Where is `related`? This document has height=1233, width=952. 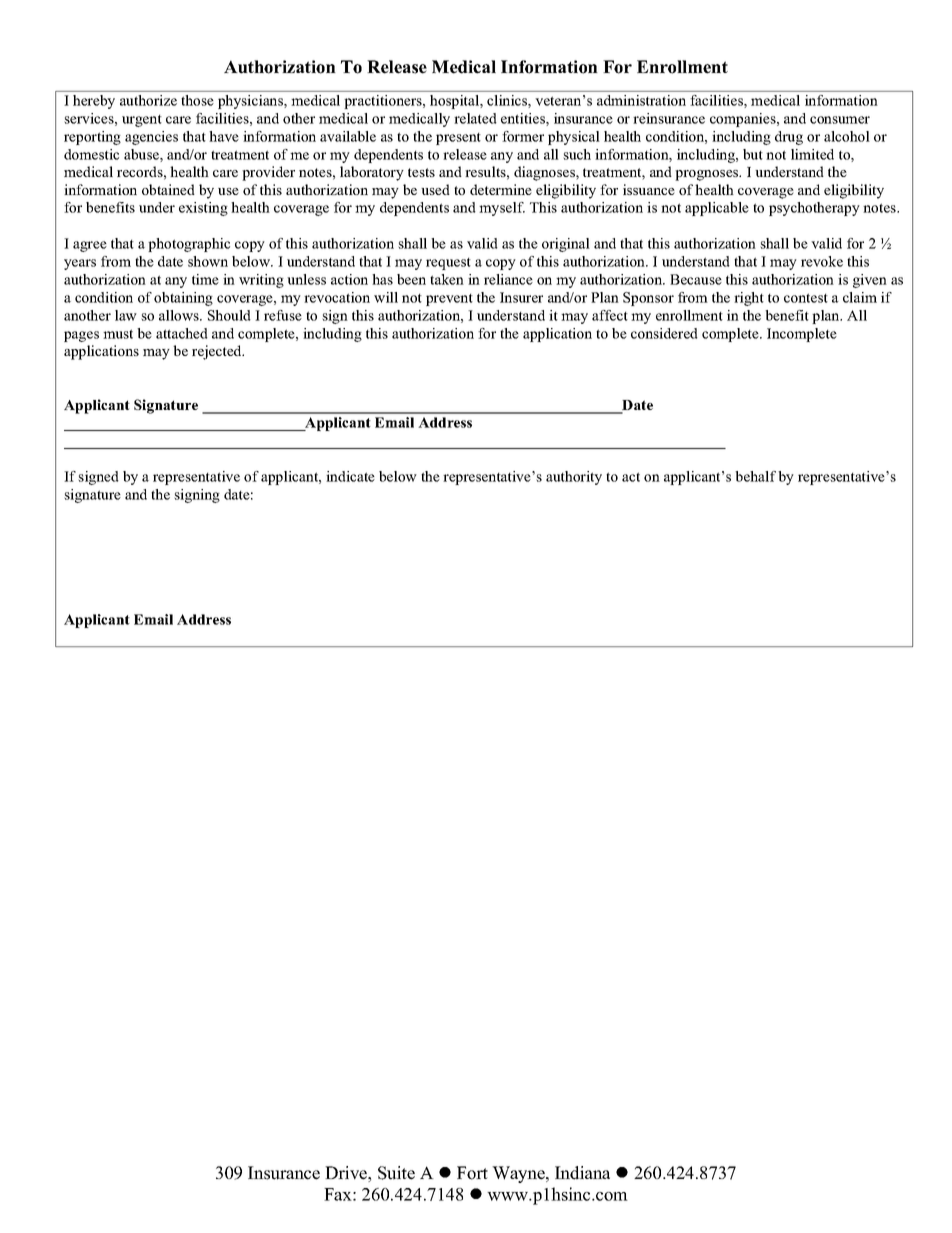
related is located at coordinates (475, 118).
